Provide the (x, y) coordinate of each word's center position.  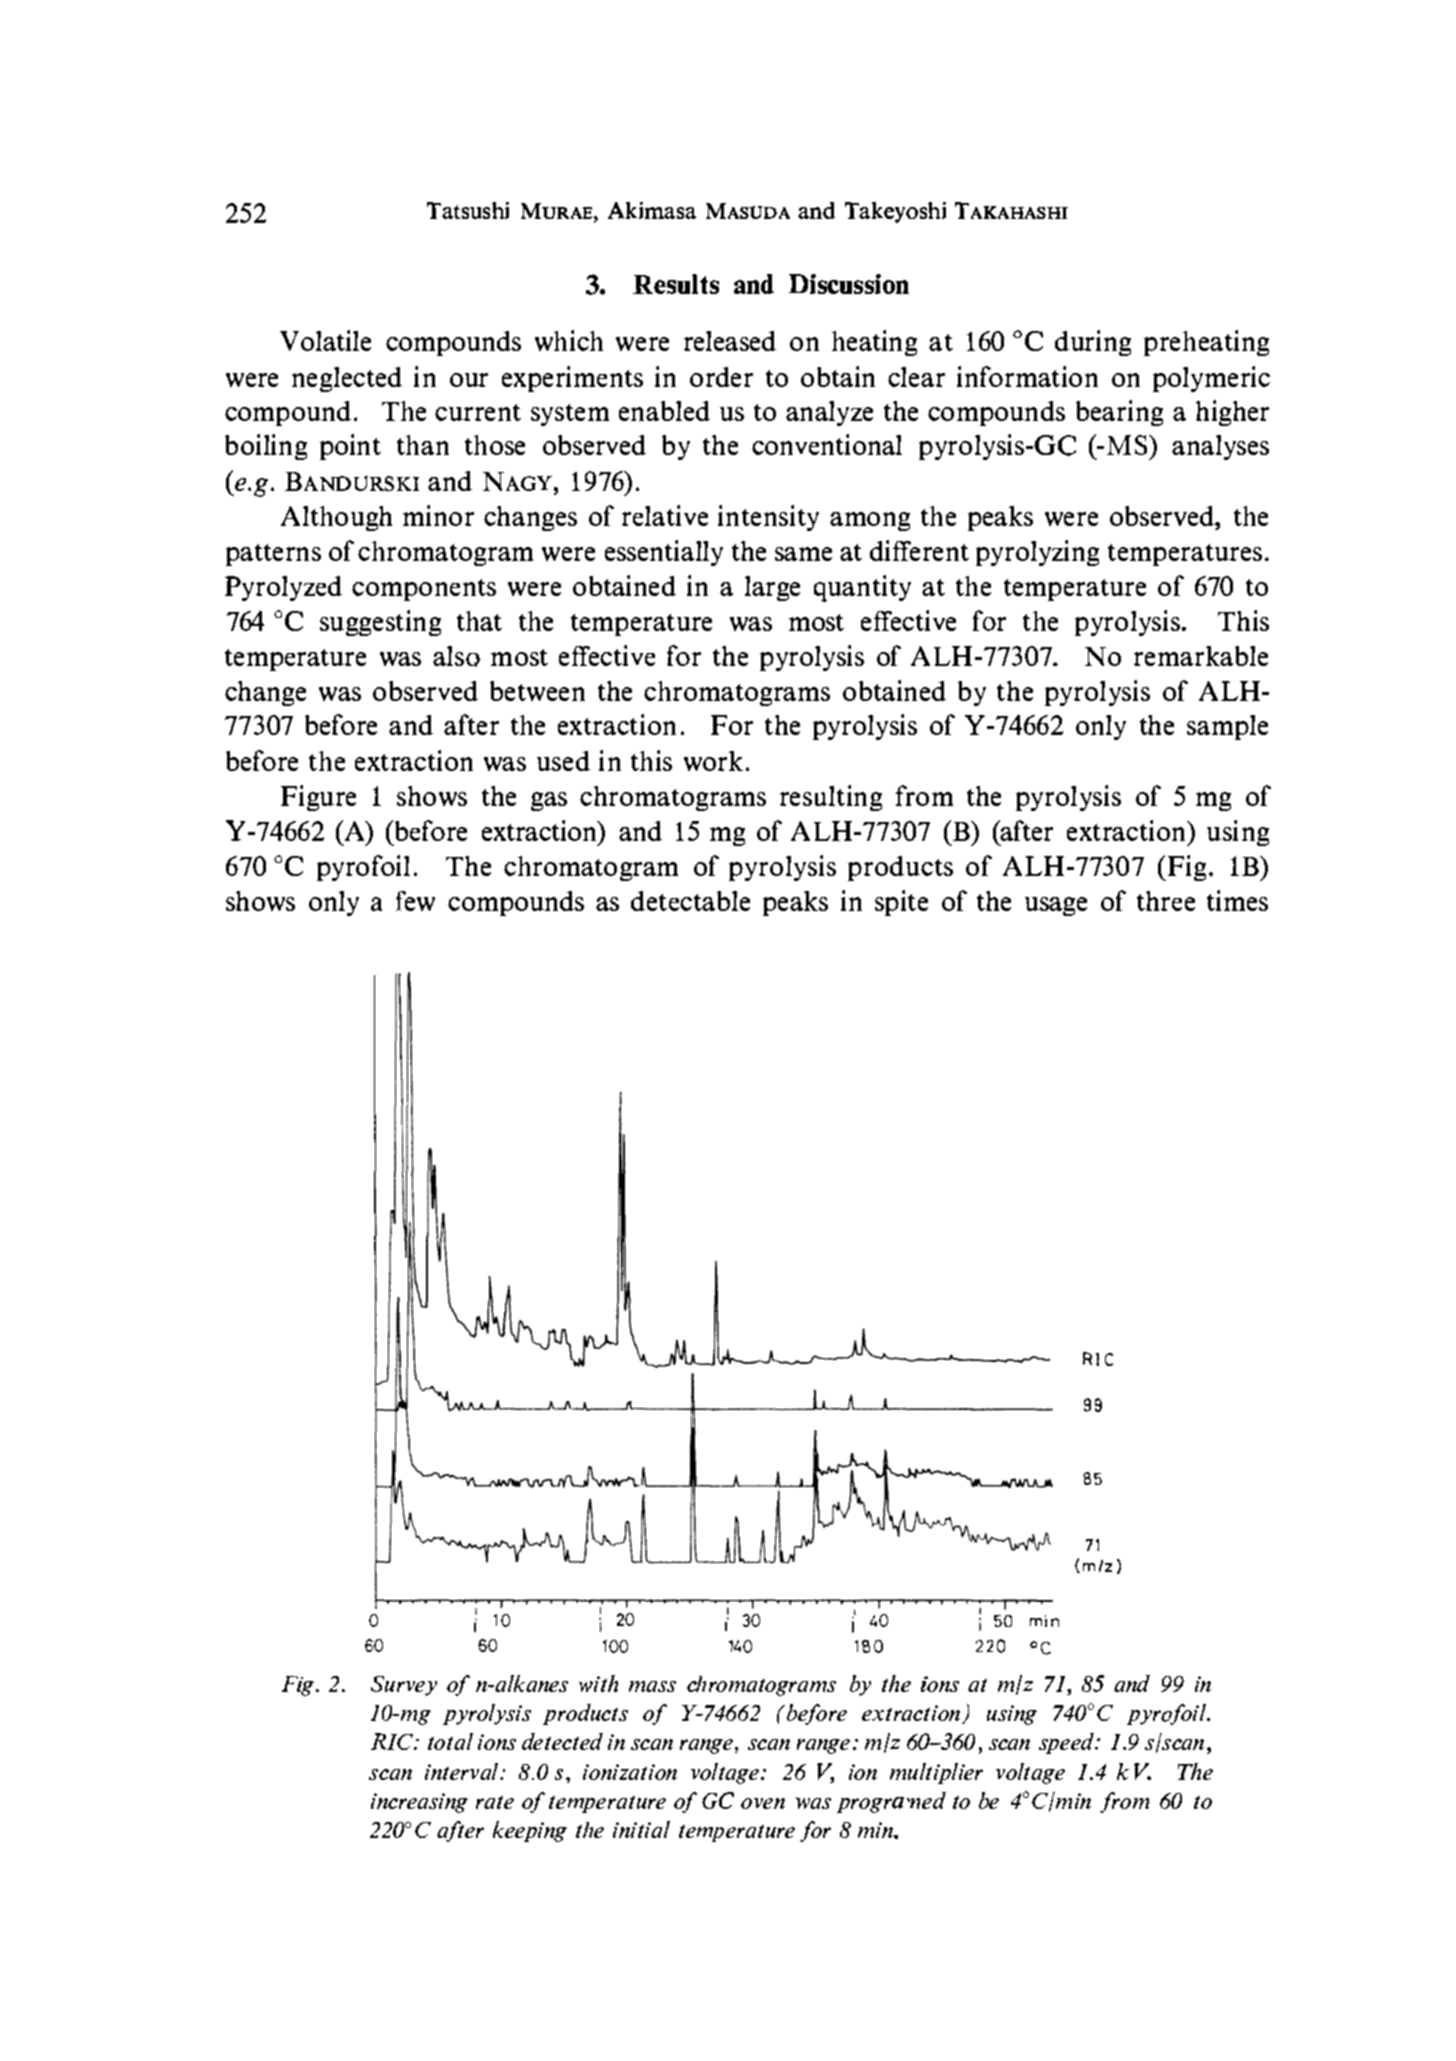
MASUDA (748, 211)
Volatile (325, 340)
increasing (419, 1803)
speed (1068, 1743)
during (1093, 343)
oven (763, 1803)
